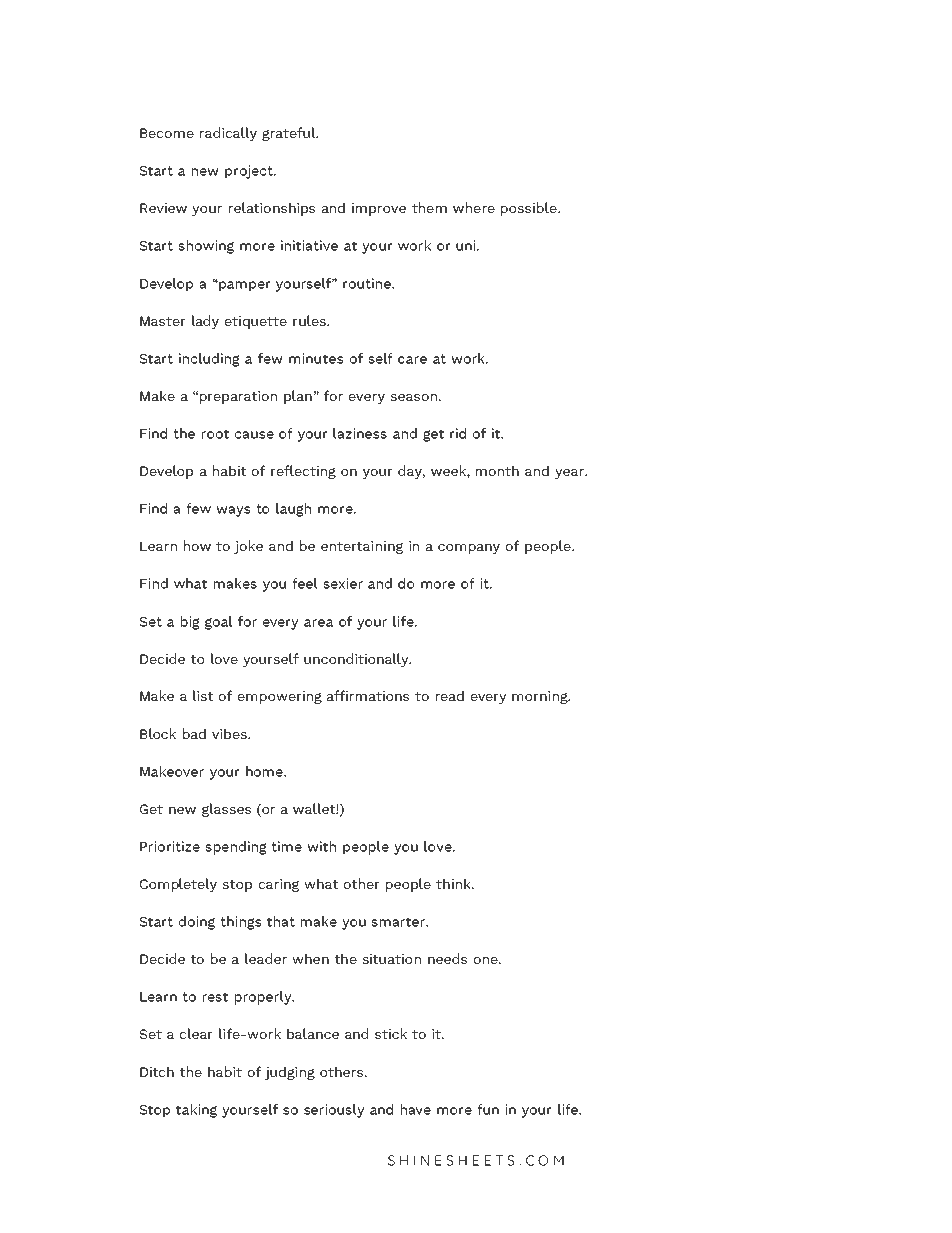 This image has height=1233, width=952. Describe the element at coordinates (334, 1111) in the image. I see `seriously` at that location.
